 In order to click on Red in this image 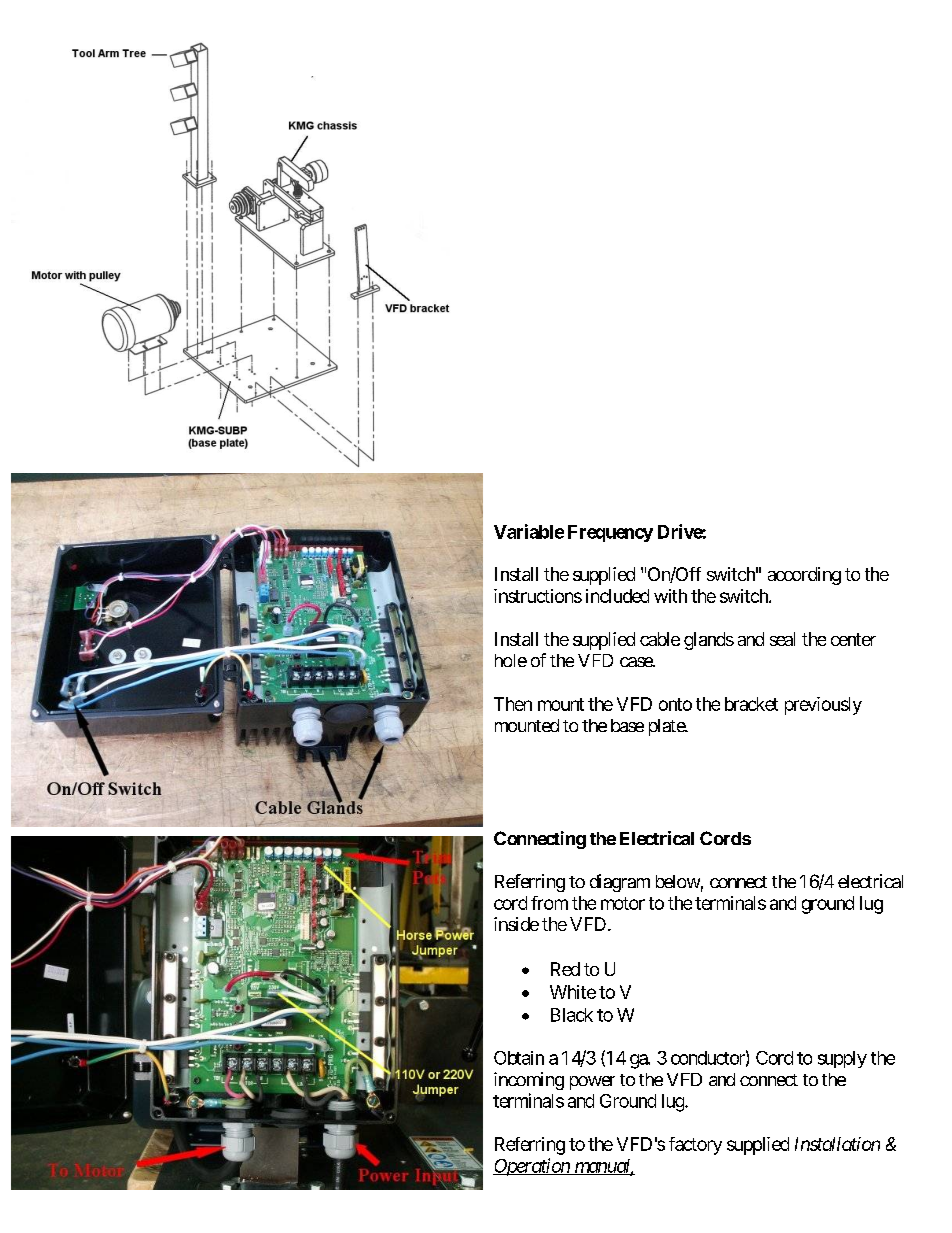, I will do `click(565, 969)`.
